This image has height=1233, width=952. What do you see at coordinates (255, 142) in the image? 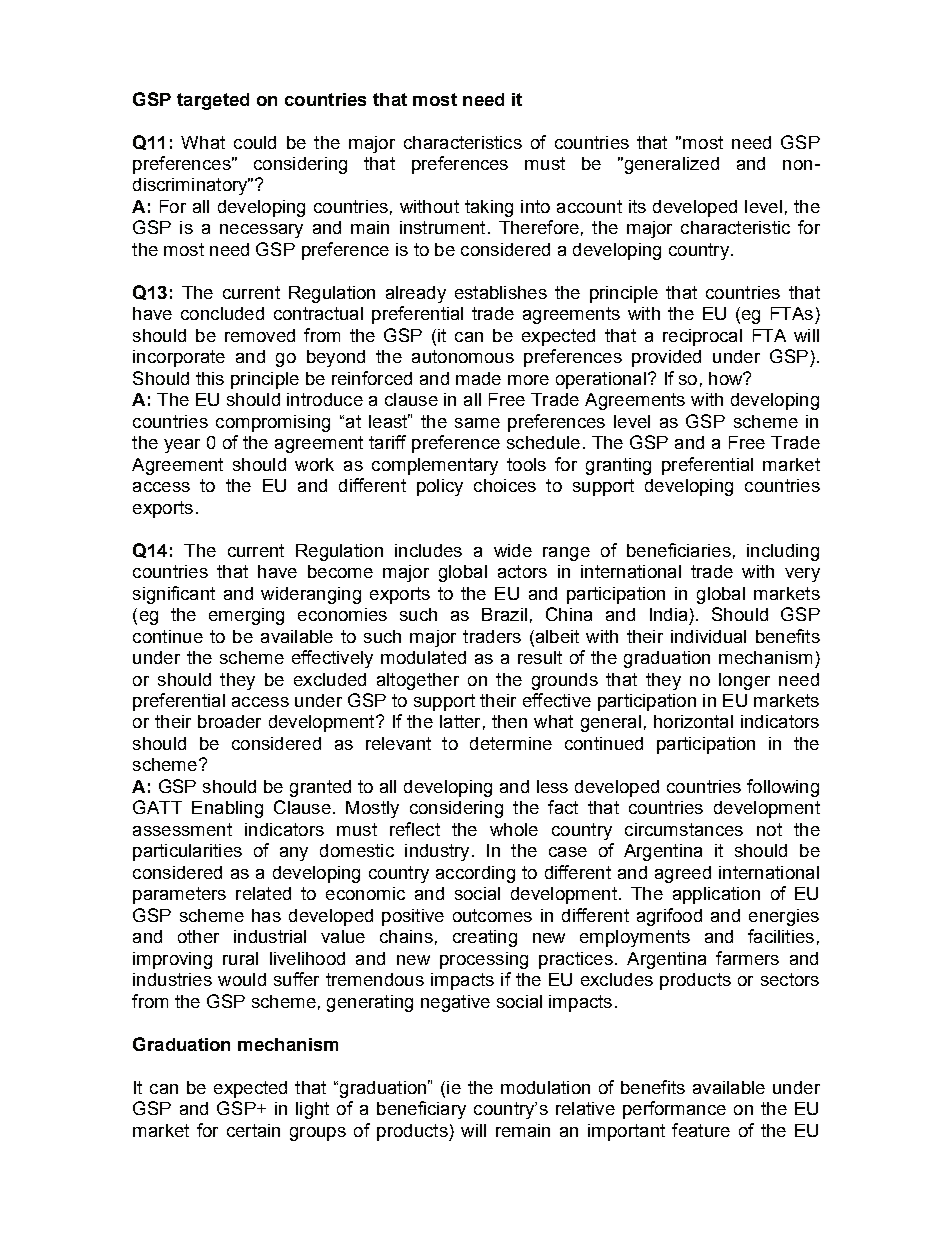
I see `could` at bounding box center [255, 142].
